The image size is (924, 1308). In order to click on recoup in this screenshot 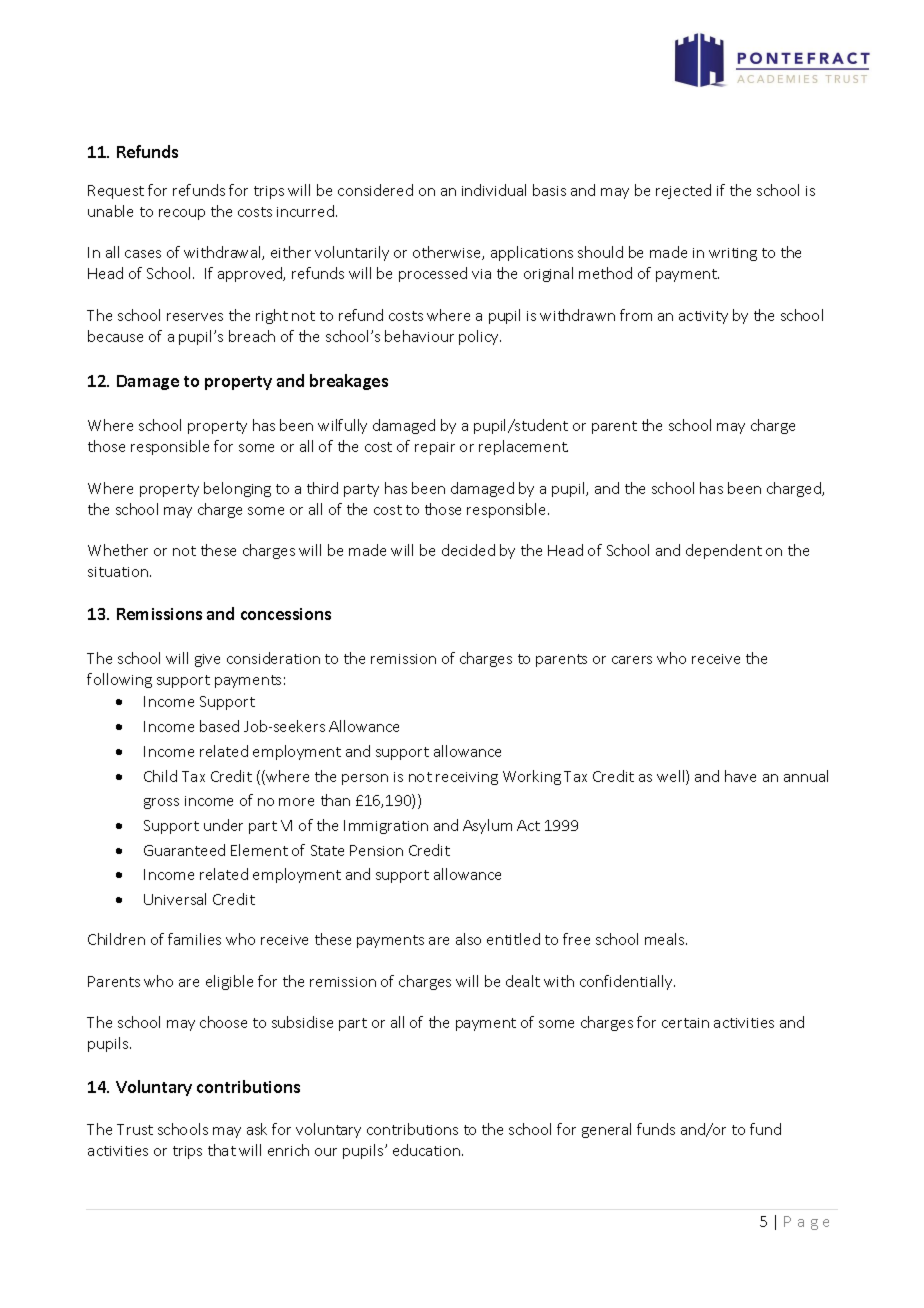, I will do `click(182, 214)`.
